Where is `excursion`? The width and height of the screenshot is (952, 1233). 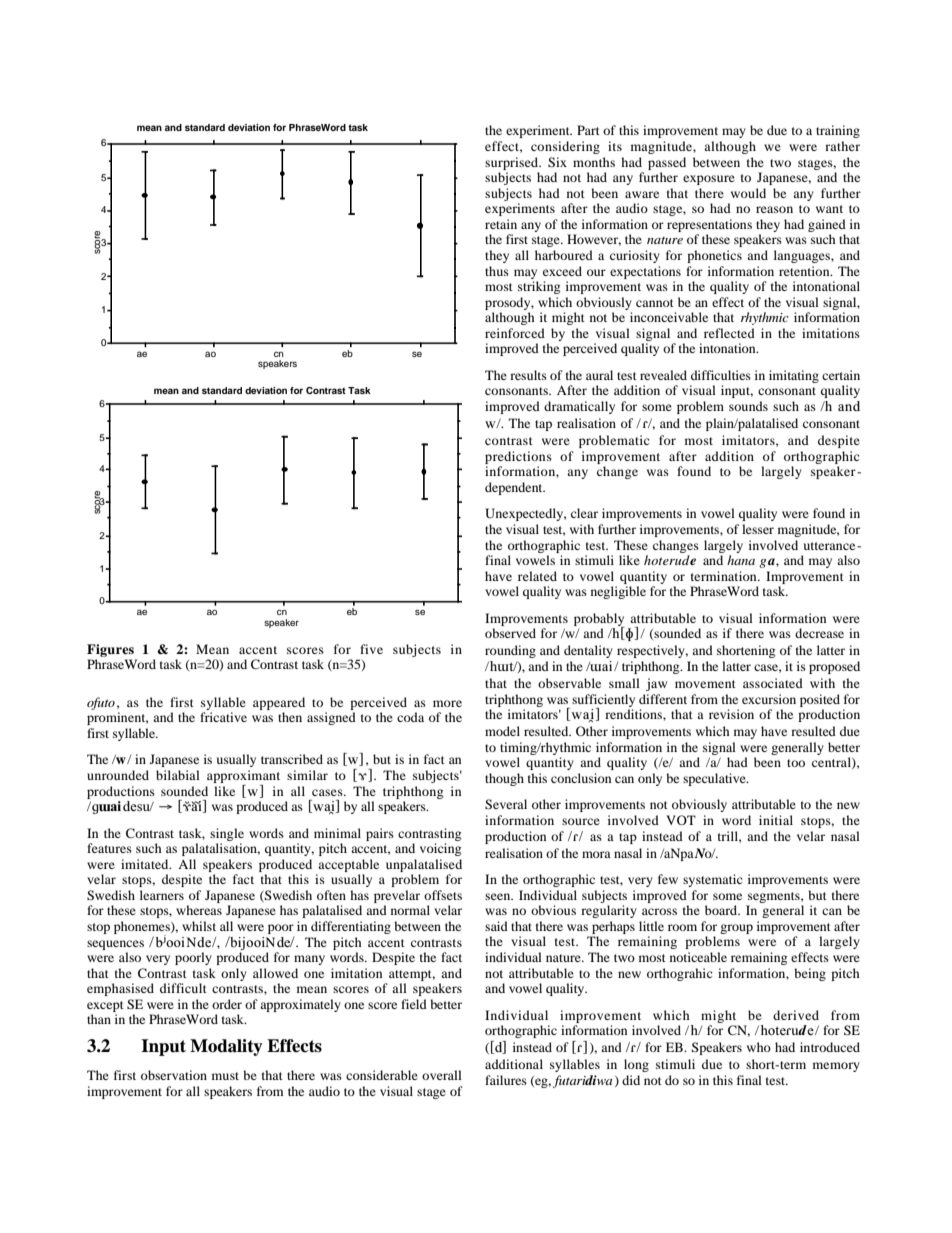
excursion is located at coordinates (769, 699).
